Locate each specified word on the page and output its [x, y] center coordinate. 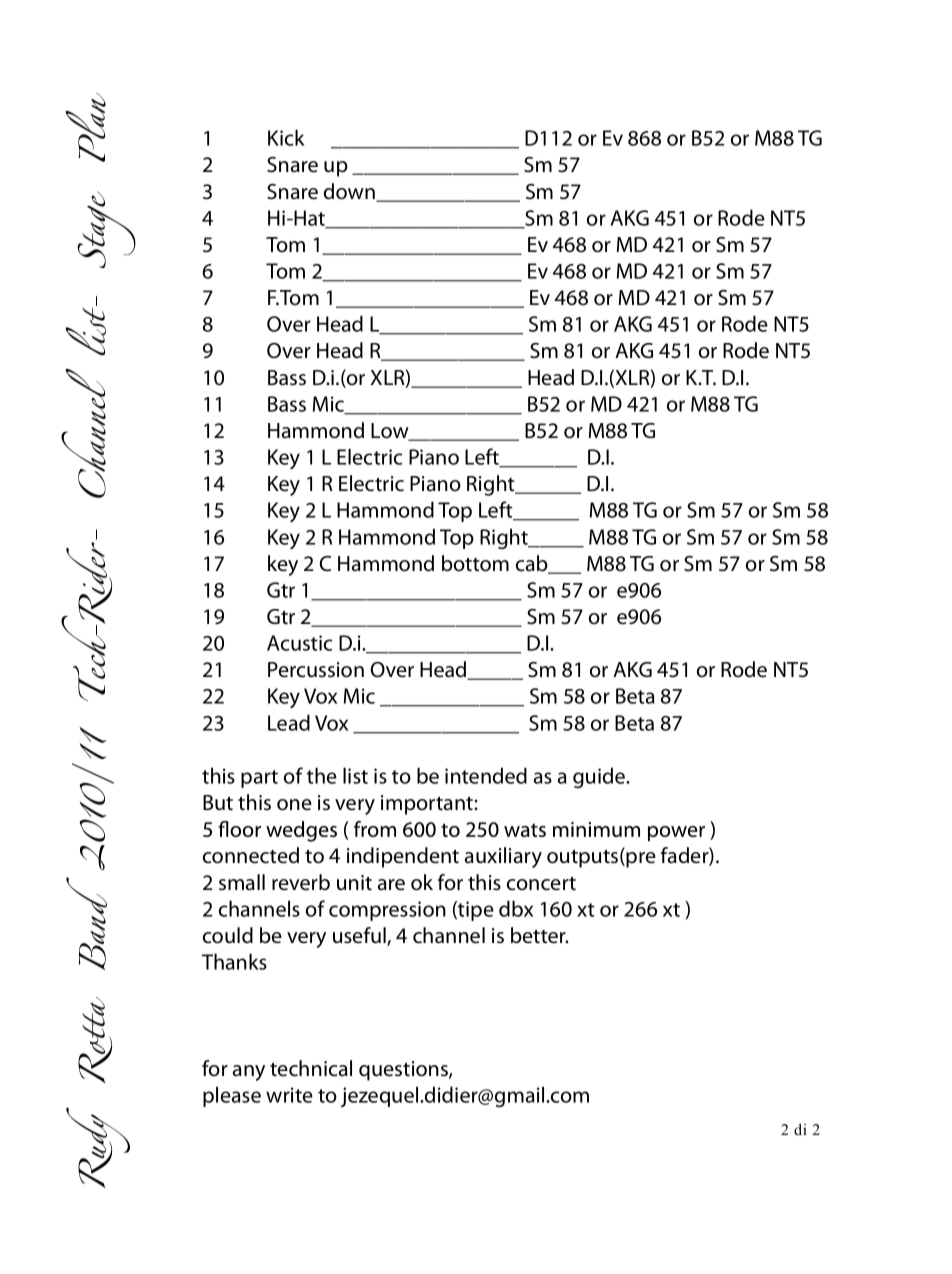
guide [600, 777]
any [249, 1073]
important [428, 805]
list [355, 775]
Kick [286, 137]
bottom [475, 563]
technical [311, 1068]
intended [486, 775]
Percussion [316, 670]
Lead [289, 722]
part [259, 779]
